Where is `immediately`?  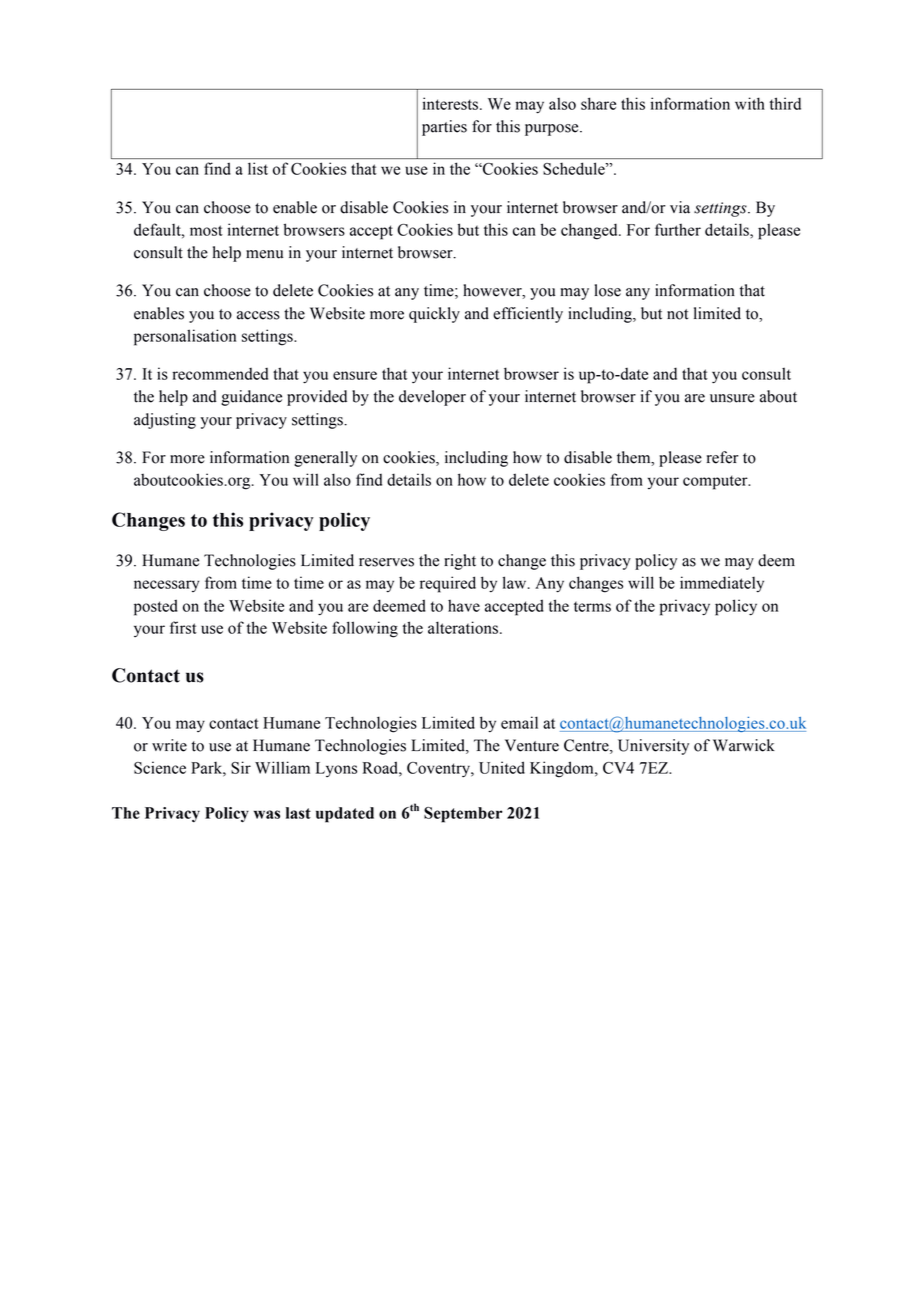 immediately is located at coordinates (722, 584).
